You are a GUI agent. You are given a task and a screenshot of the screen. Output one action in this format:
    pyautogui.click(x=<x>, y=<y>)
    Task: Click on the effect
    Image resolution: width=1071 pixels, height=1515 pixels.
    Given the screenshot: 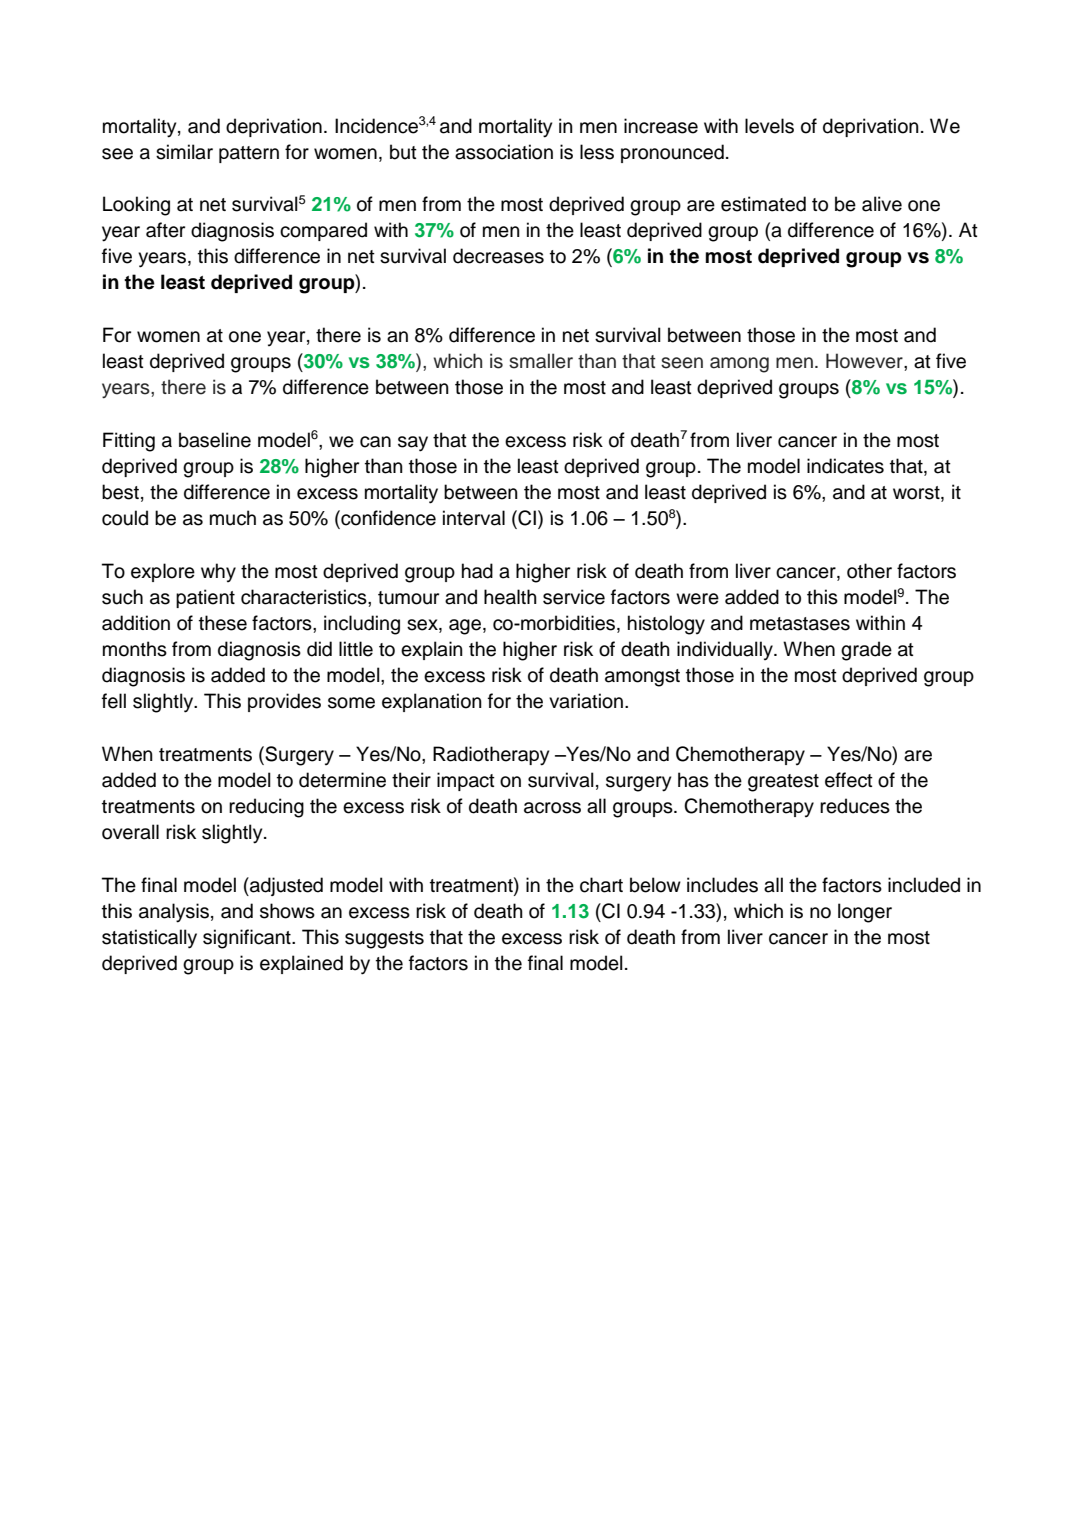 What is the action you would take?
    pyautogui.click(x=849, y=780)
